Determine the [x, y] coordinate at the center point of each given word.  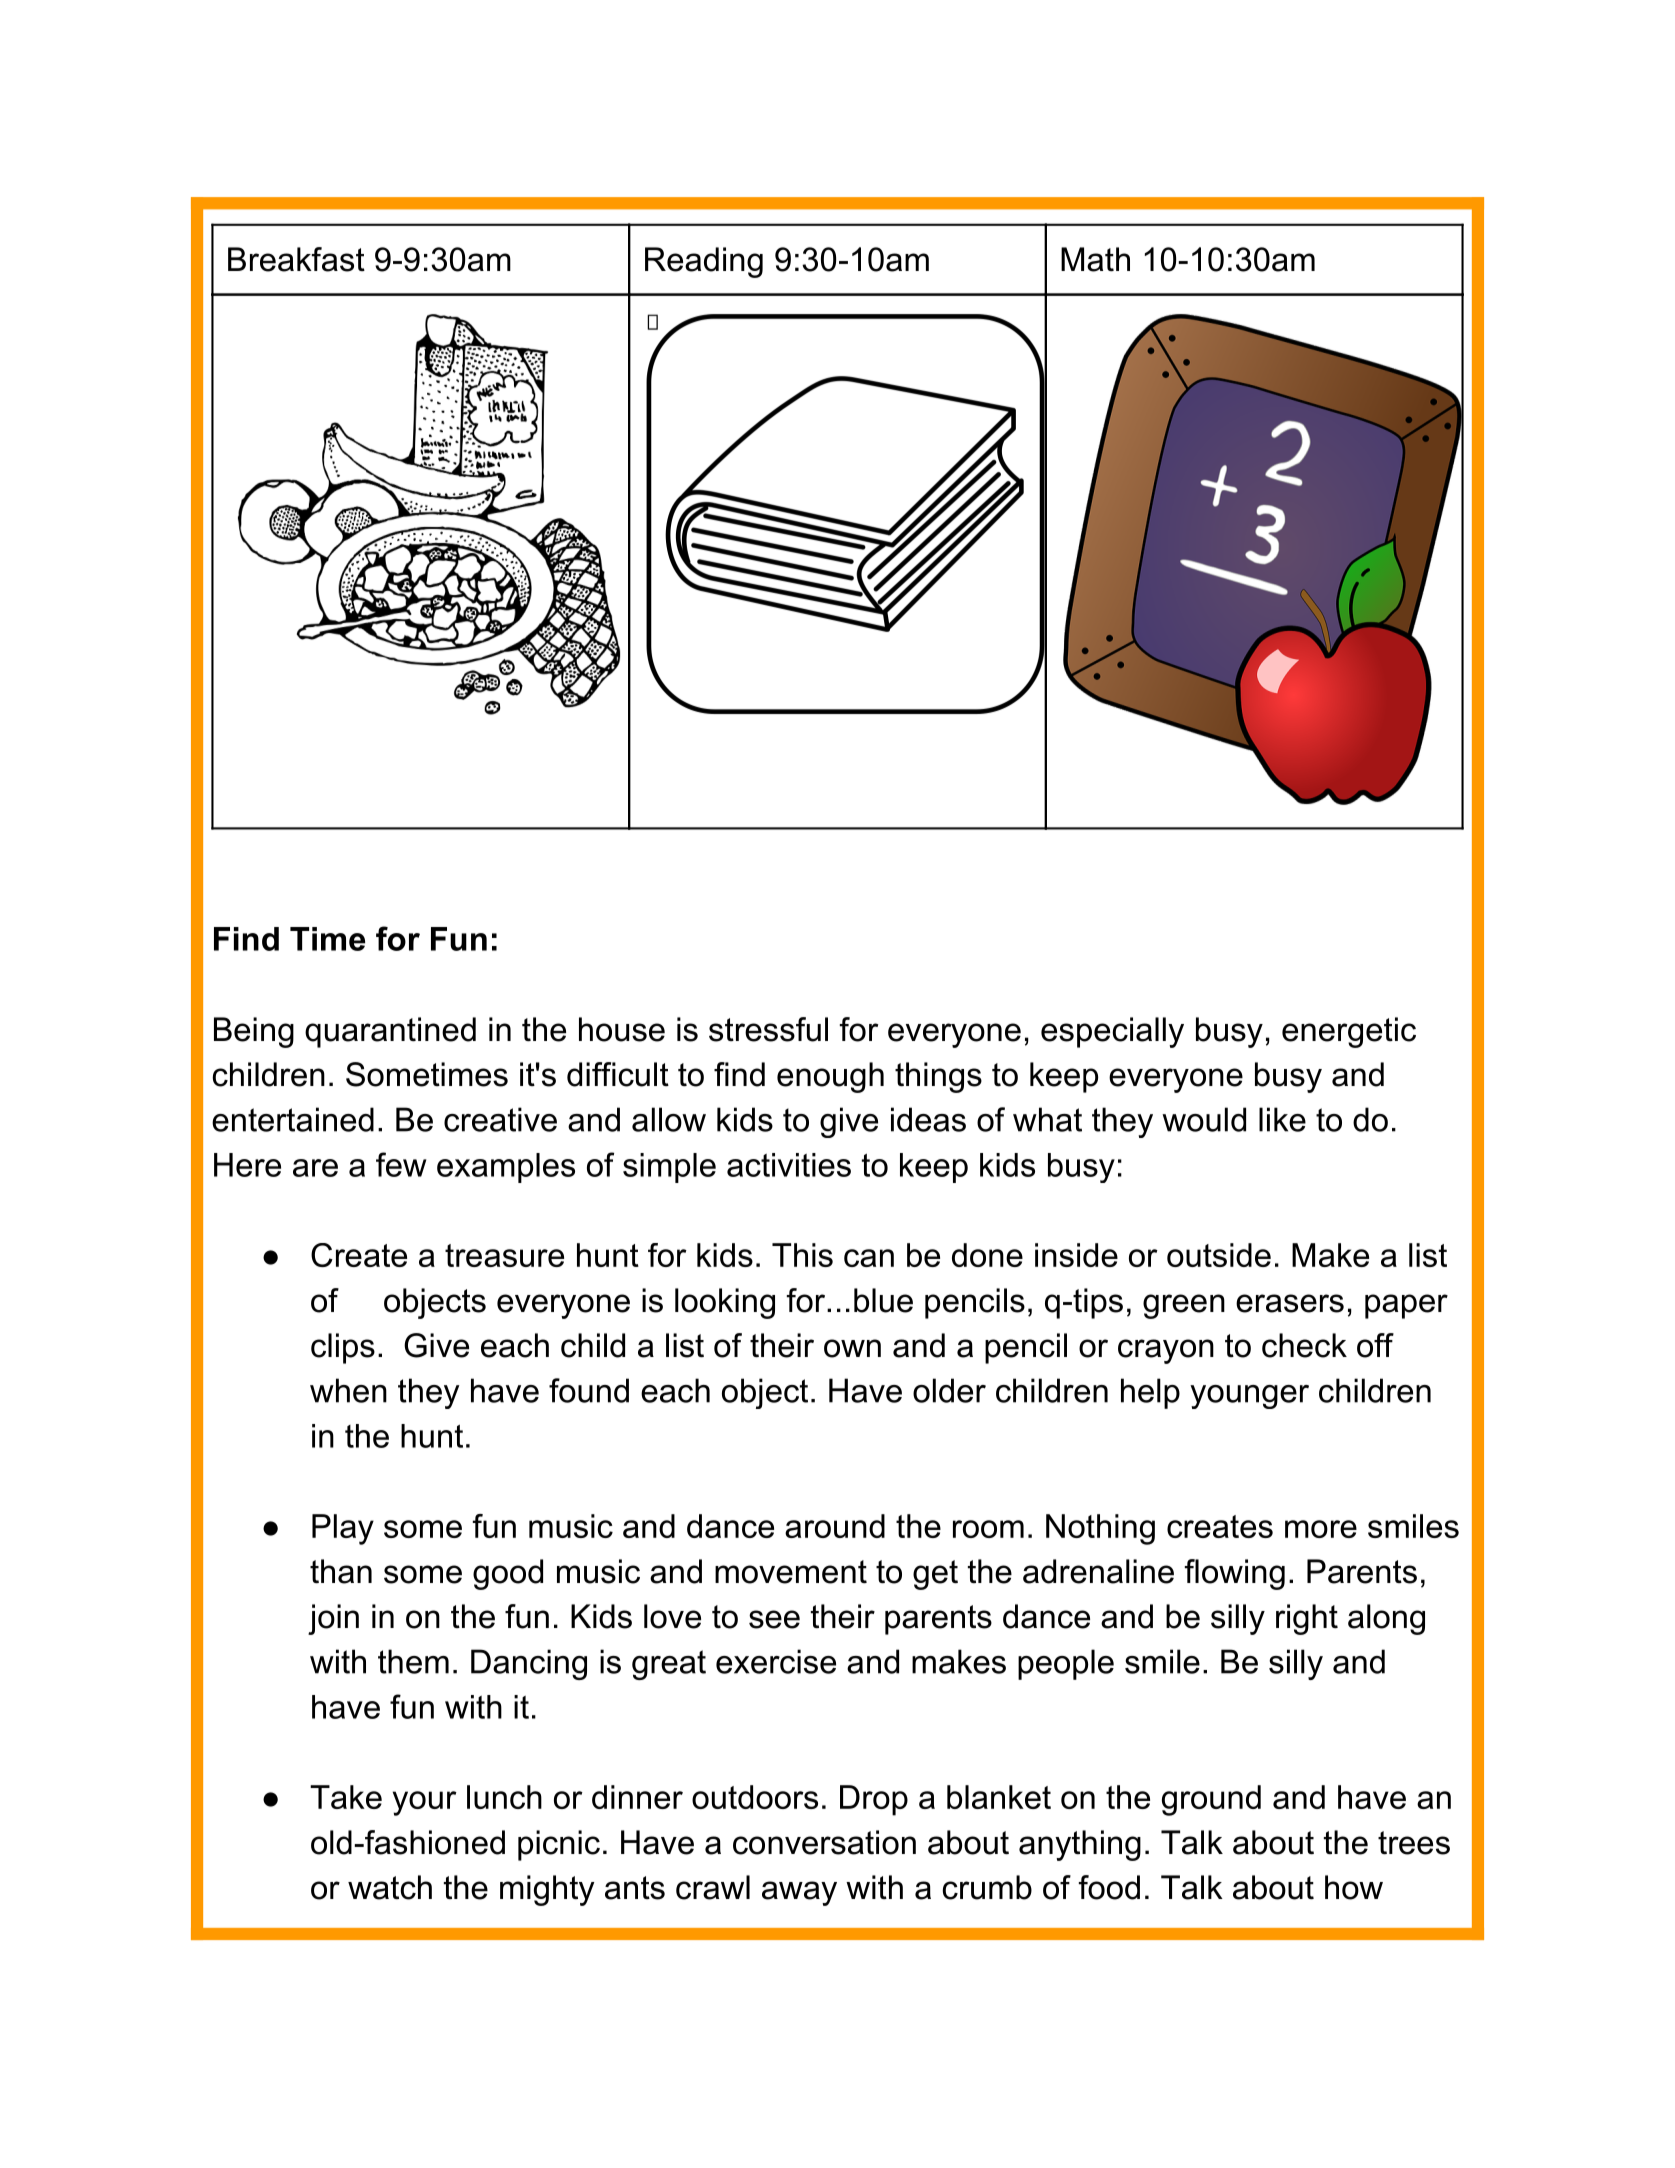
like [1282, 1119]
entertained [293, 1119]
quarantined [390, 1032]
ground [1211, 1800]
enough [830, 1077]
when [348, 1390]
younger [1249, 1397]
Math [1095, 259]
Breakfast [296, 259]
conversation [824, 1842]
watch [390, 1887]
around [835, 1526]
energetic [1349, 1032]
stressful [768, 1029]
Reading [704, 262]
